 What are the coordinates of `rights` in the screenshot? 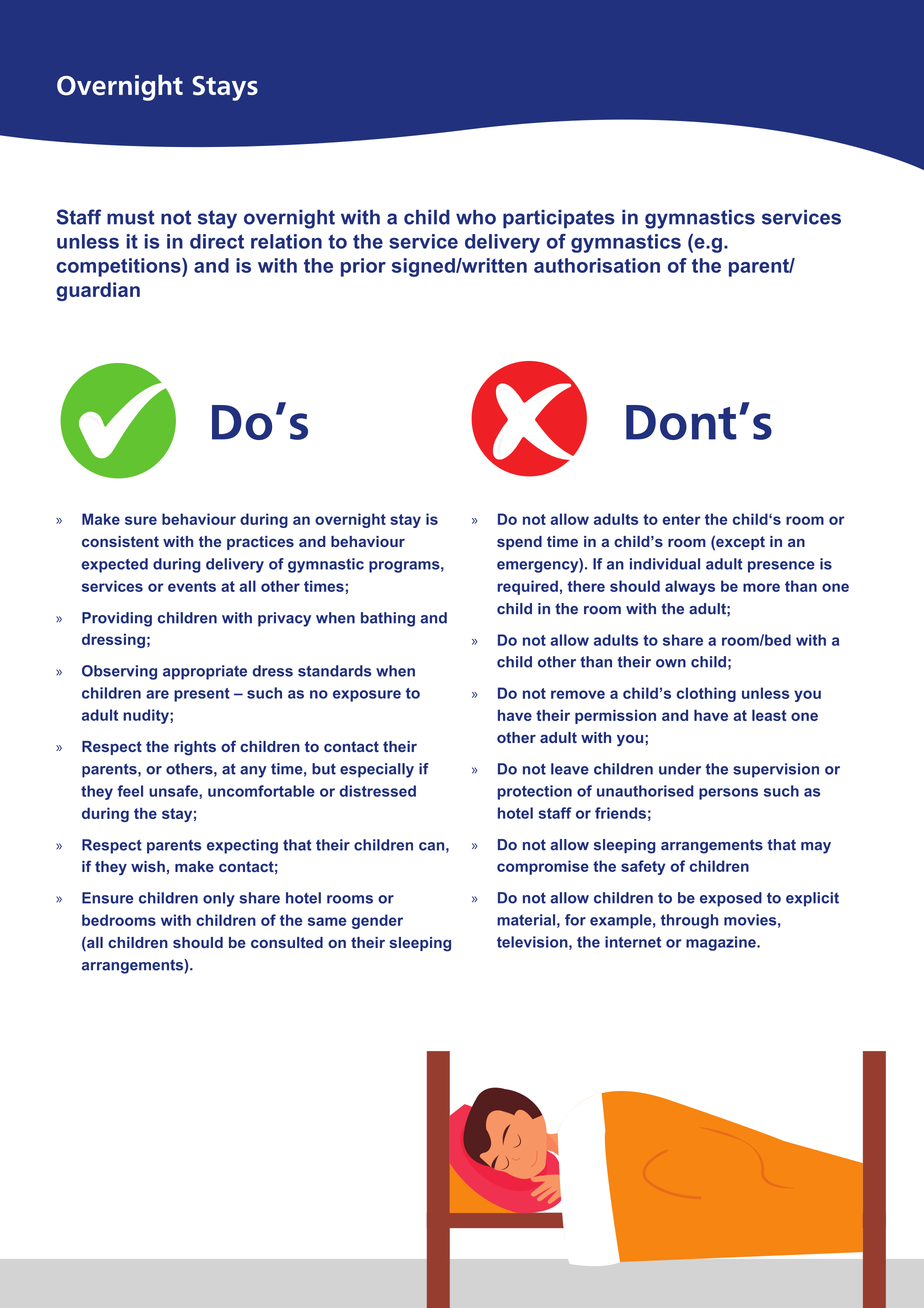 It's located at (195, 748).
